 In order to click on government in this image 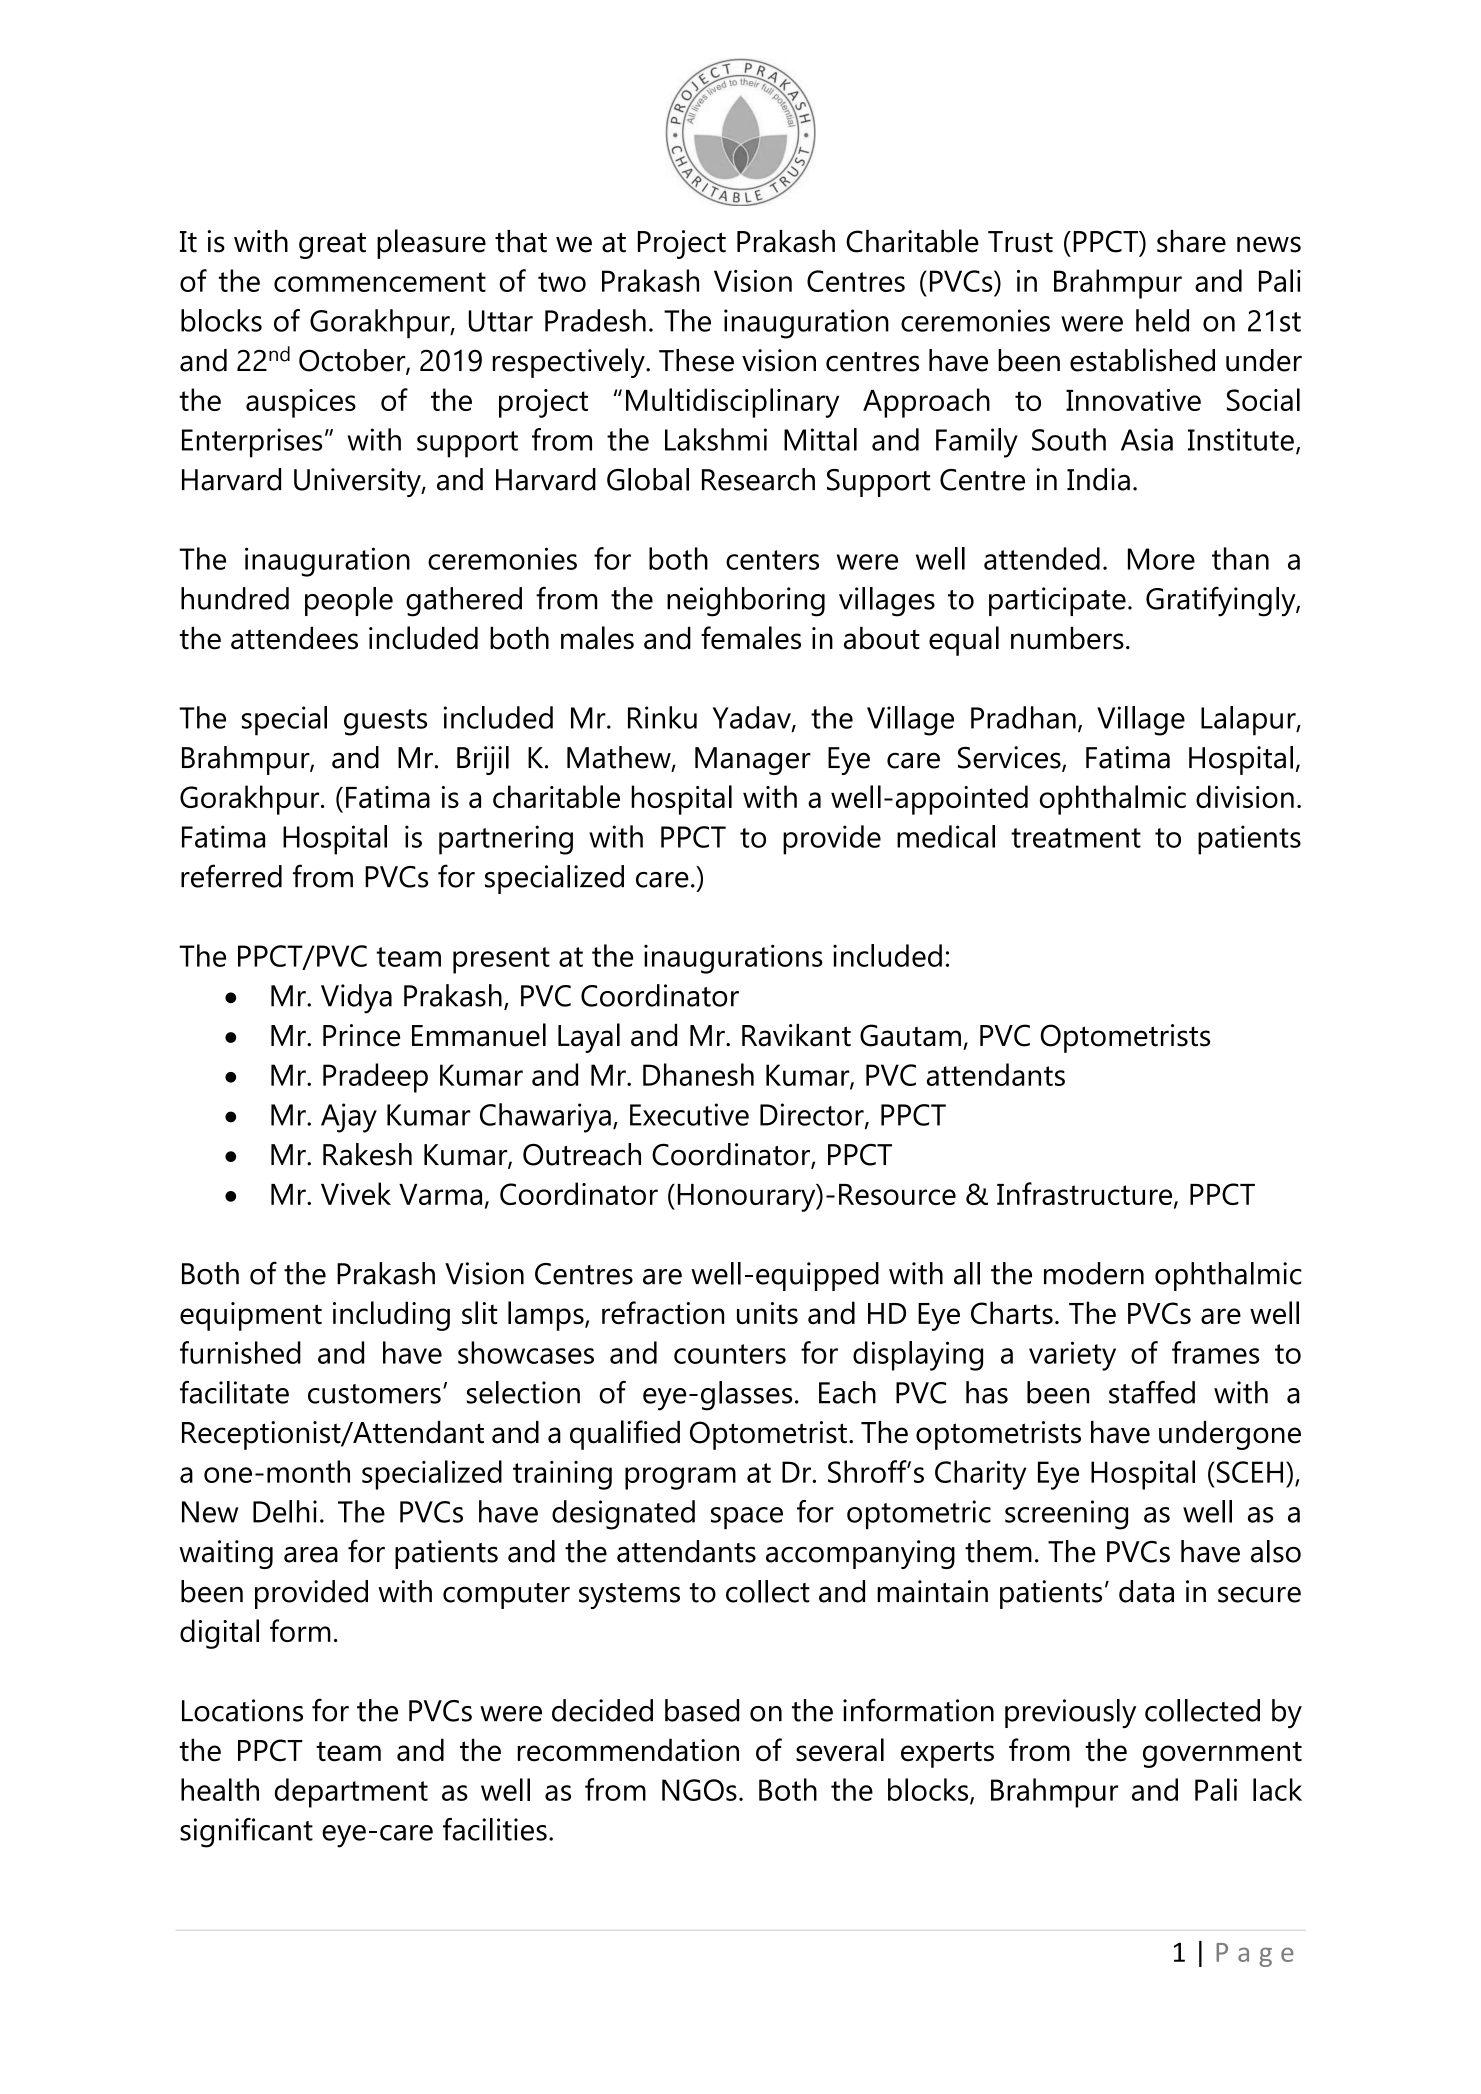, I will do `click(1222, 1754)`.
